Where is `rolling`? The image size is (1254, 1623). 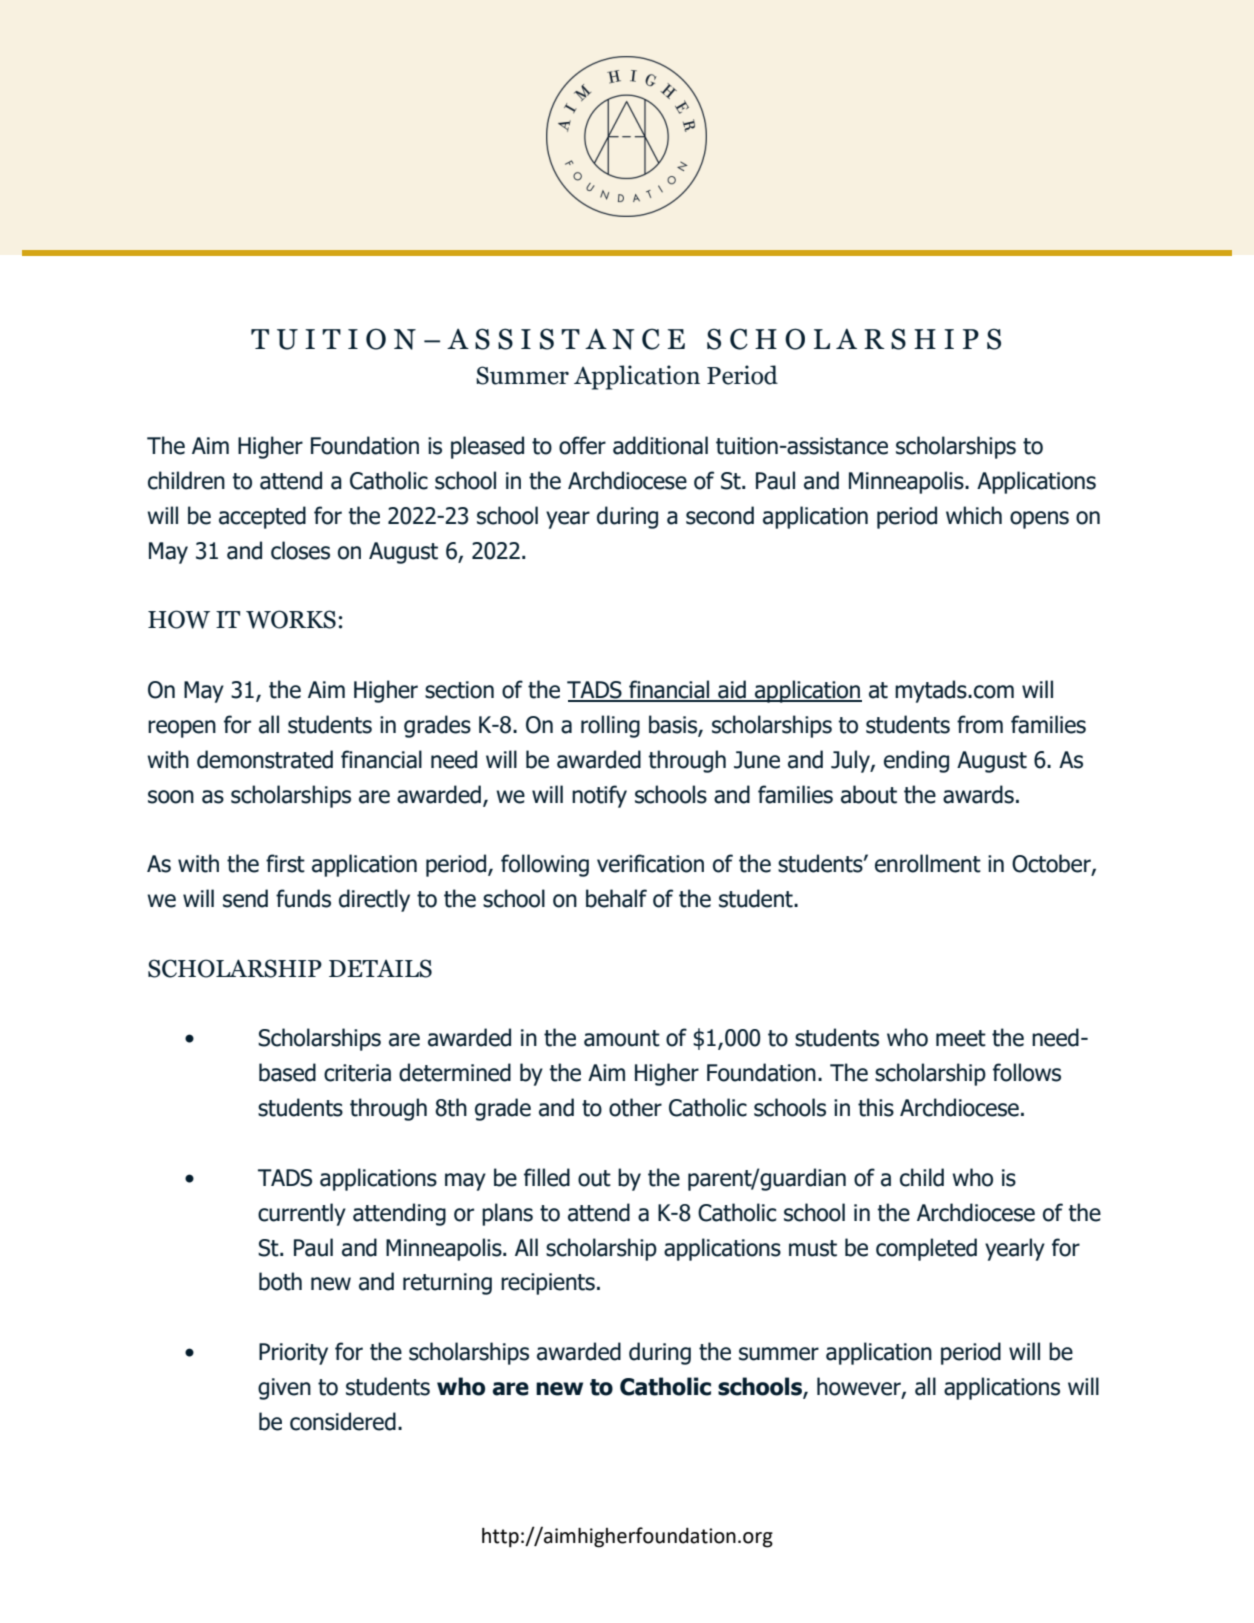 rolling is located at coordinates (610, 726).
